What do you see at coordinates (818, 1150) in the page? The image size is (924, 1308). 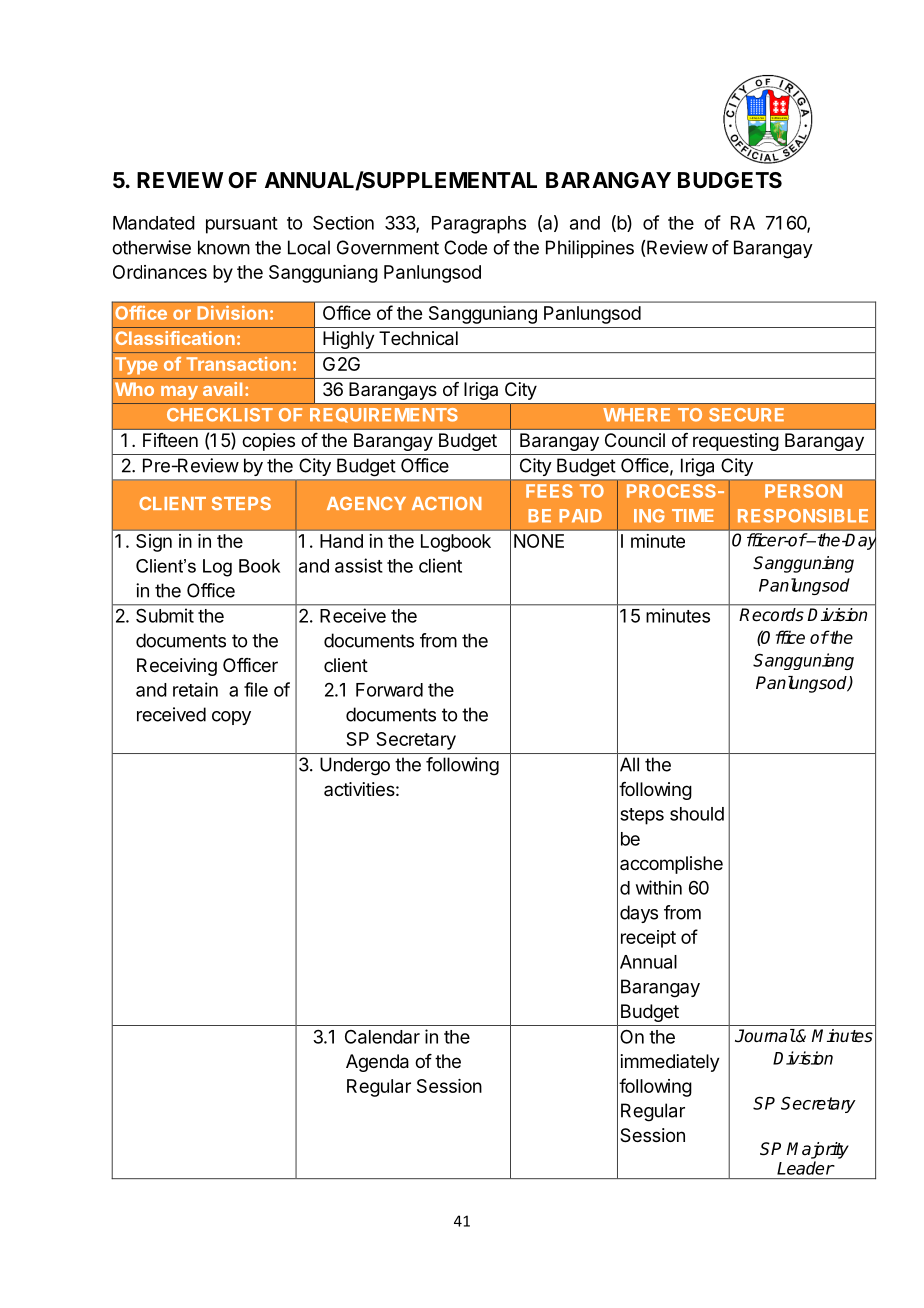 I see `Majority` at bounding box center [818, 1150].
